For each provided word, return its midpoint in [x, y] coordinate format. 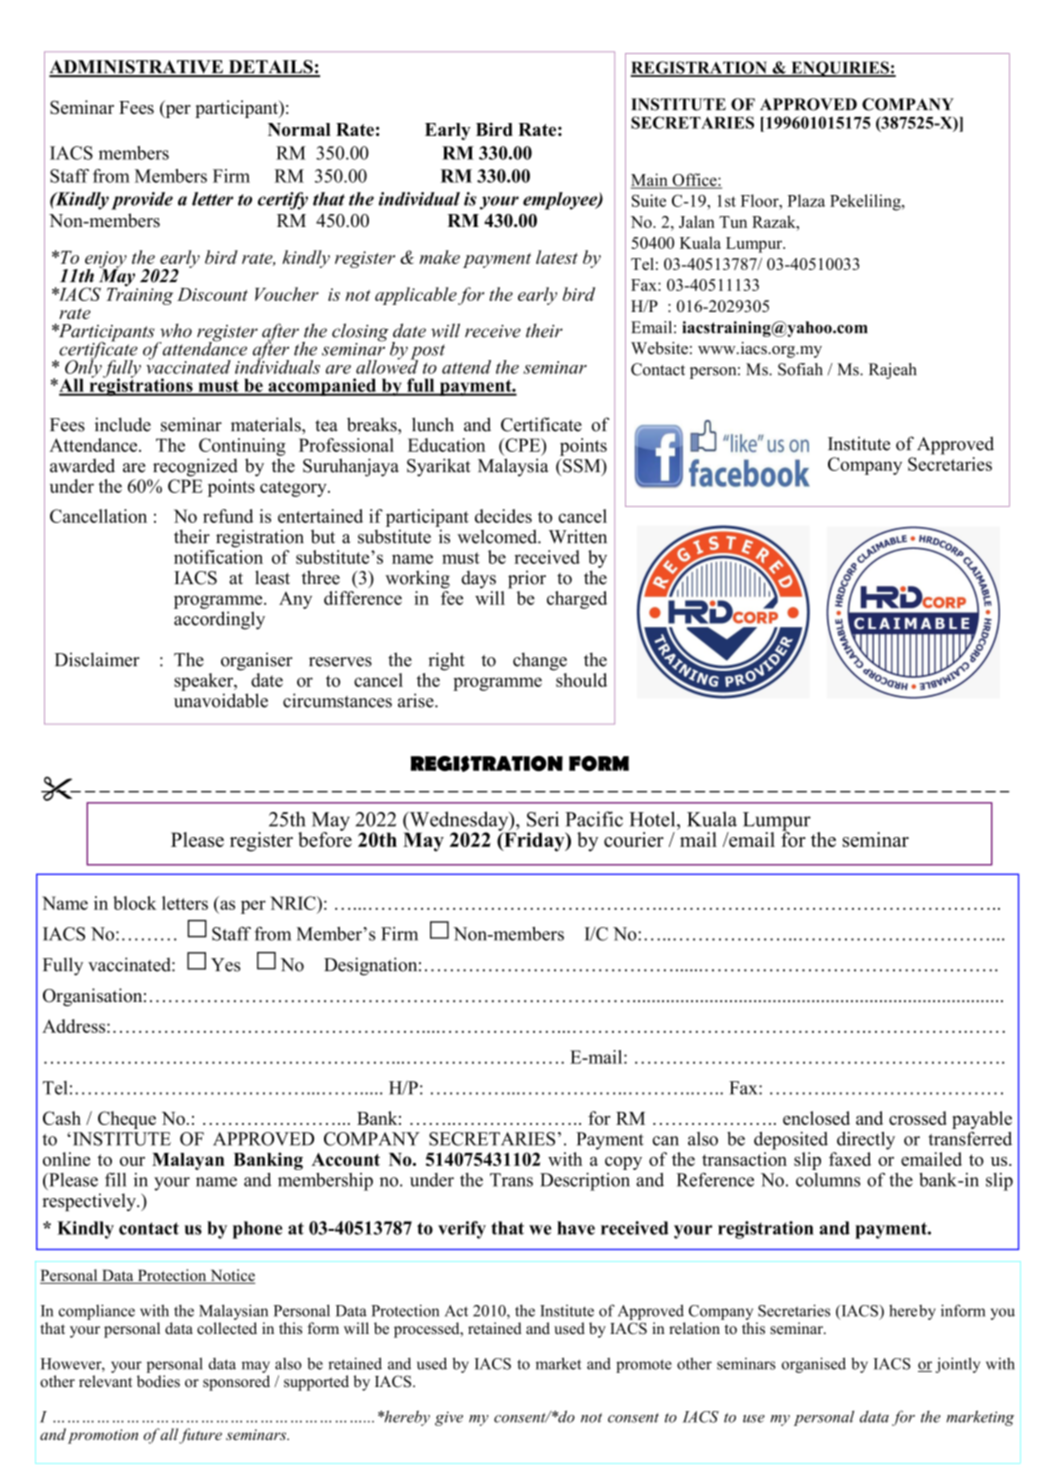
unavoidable [221, 700]
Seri [543, 819]
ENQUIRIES [840, 69]
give [449, 1418]
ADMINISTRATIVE [137, 68]
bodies [158, 1381]
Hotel [653, 819]
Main [650, 180]
